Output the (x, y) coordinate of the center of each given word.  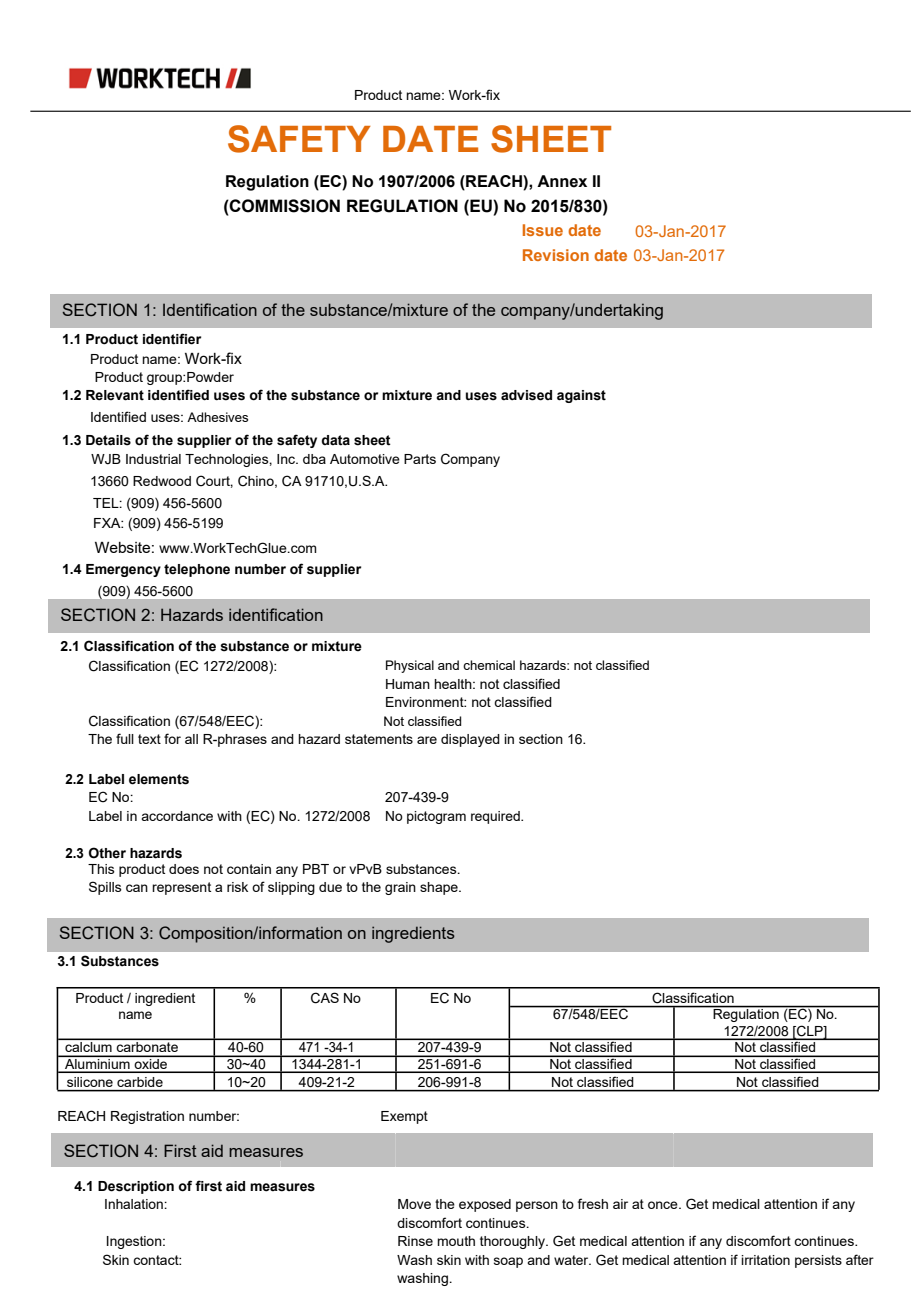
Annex (562, 181)
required (496, 817)
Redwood (162, 481)
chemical (489, 665)
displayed (470, 740)
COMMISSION (284, 206)
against (581, 396)
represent (181, 888)
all (191, 739)
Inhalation (135, 1204)
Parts (420, 459)
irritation (765, 1260)
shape (440, 888)
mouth (456, 1241)
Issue (543, 230)
